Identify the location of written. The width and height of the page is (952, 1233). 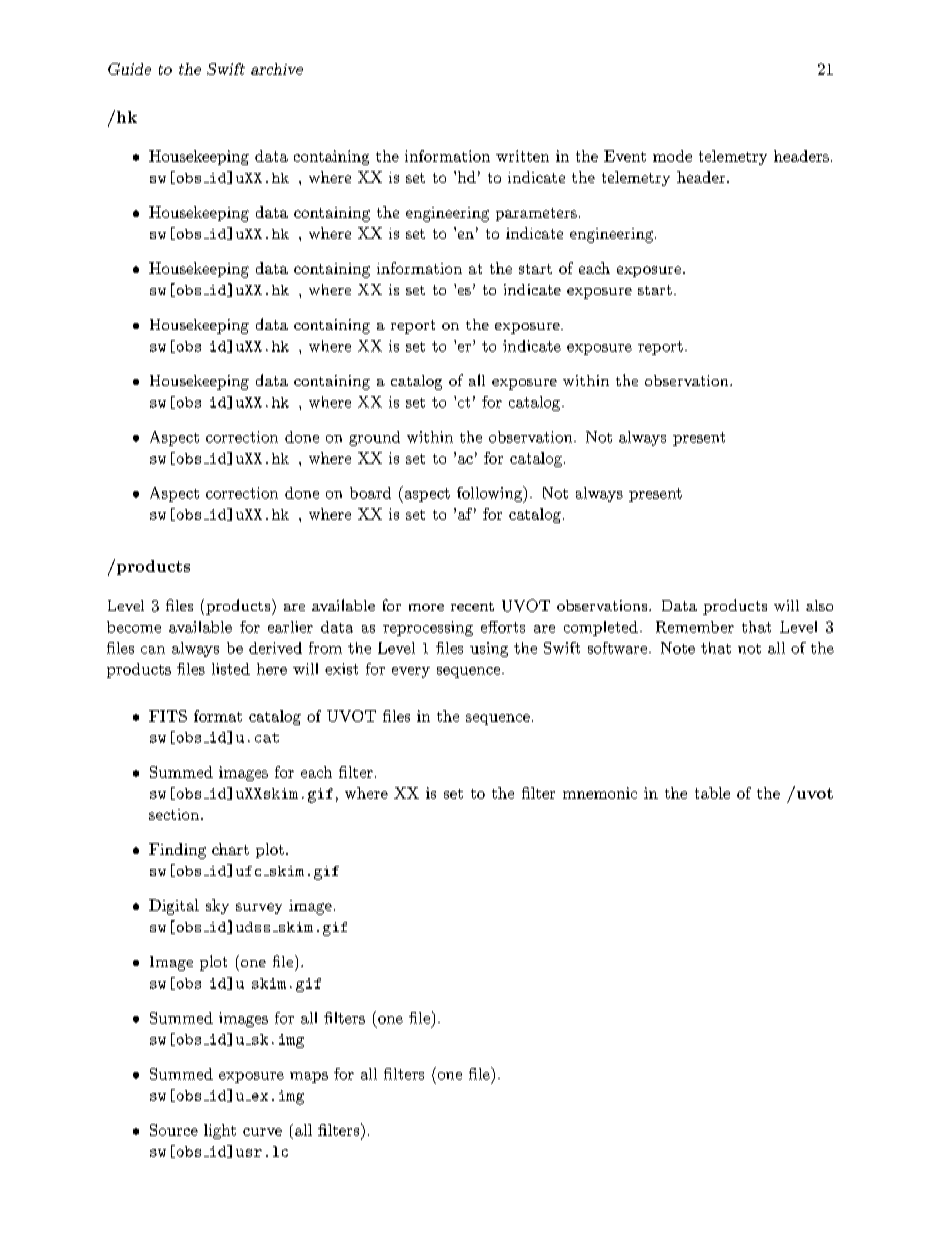
(522, 156).
